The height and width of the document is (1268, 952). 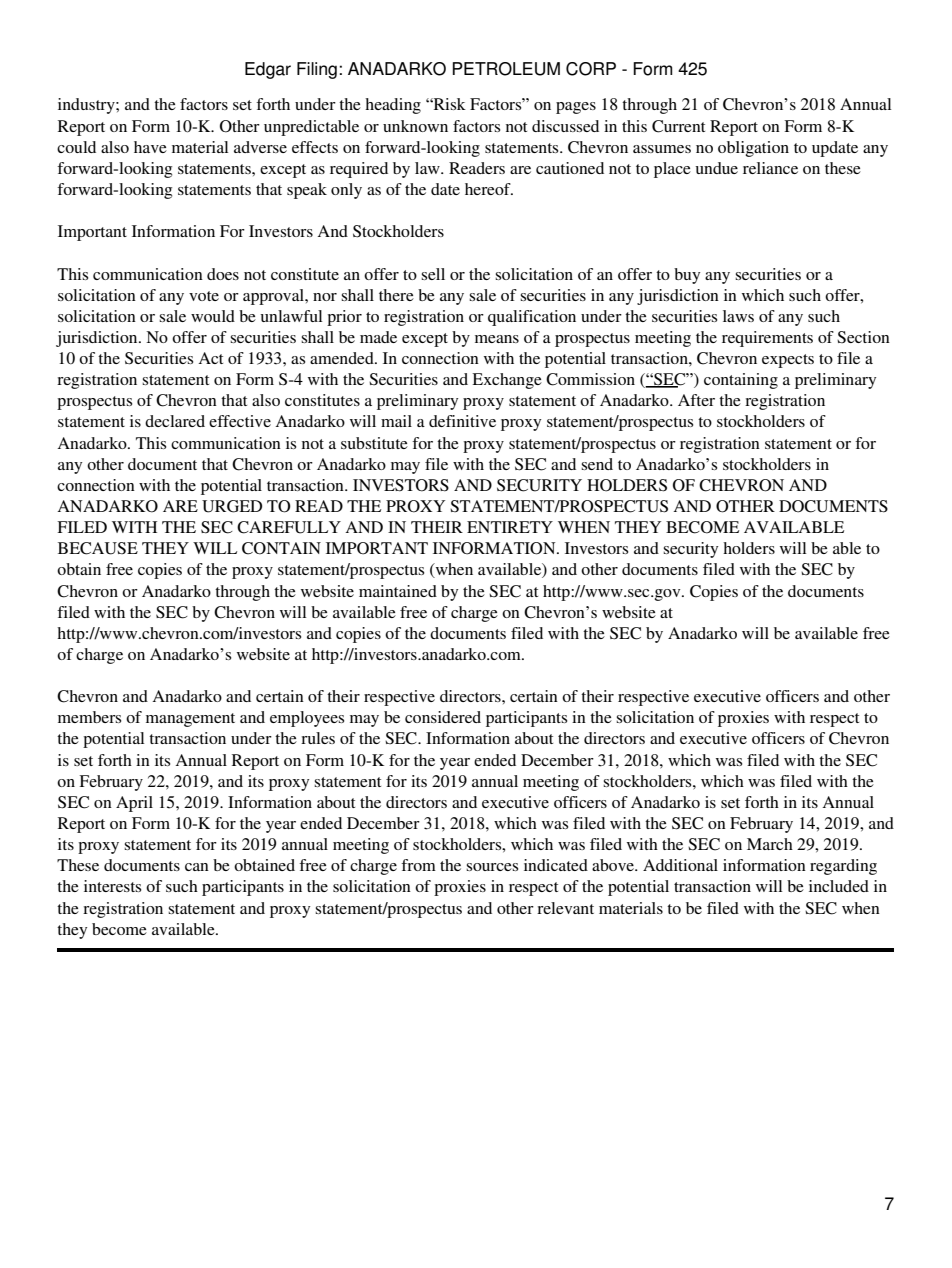 I want to click on maintained, so click(x=398, y=591).
